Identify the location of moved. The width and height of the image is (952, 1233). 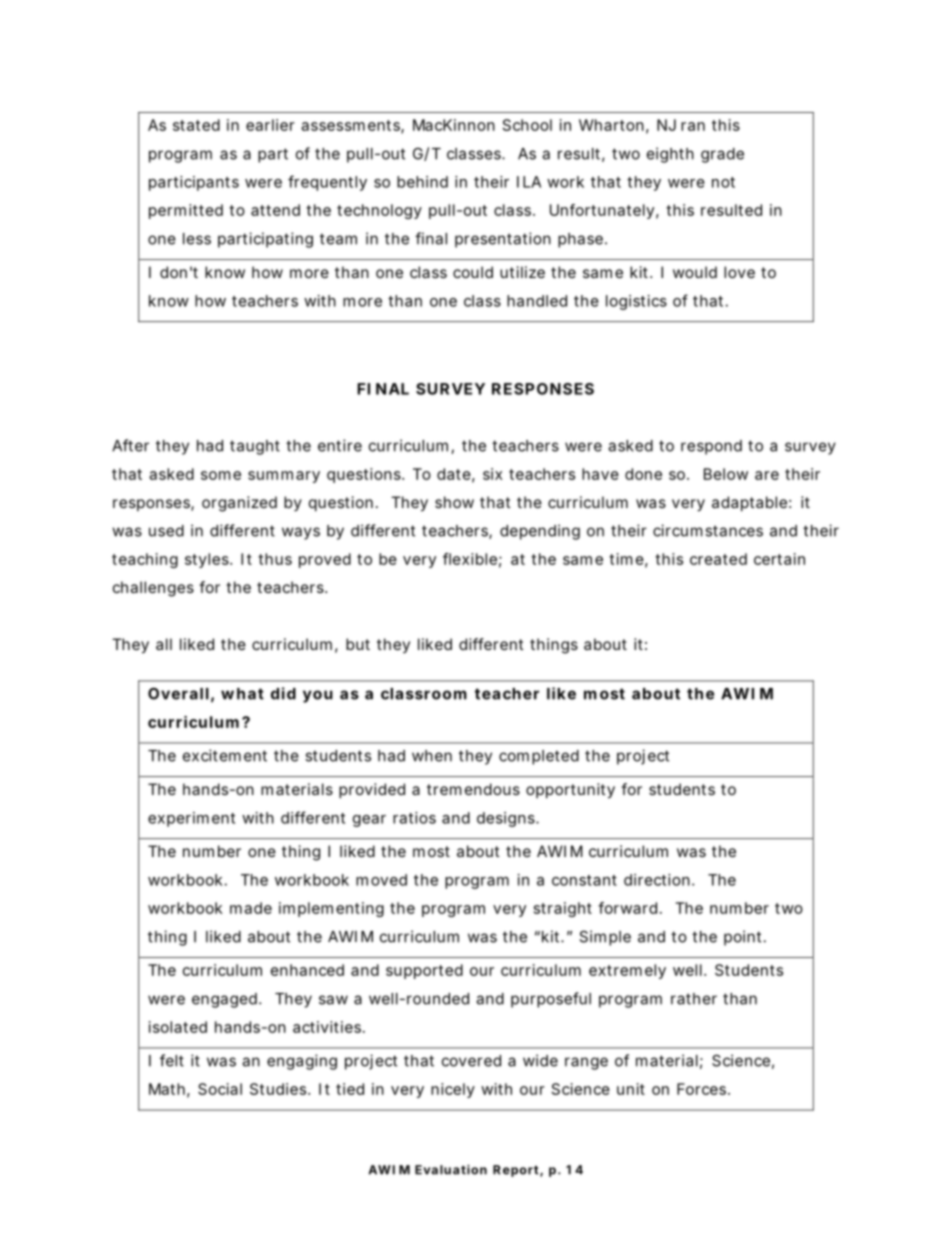
(381, 880).
